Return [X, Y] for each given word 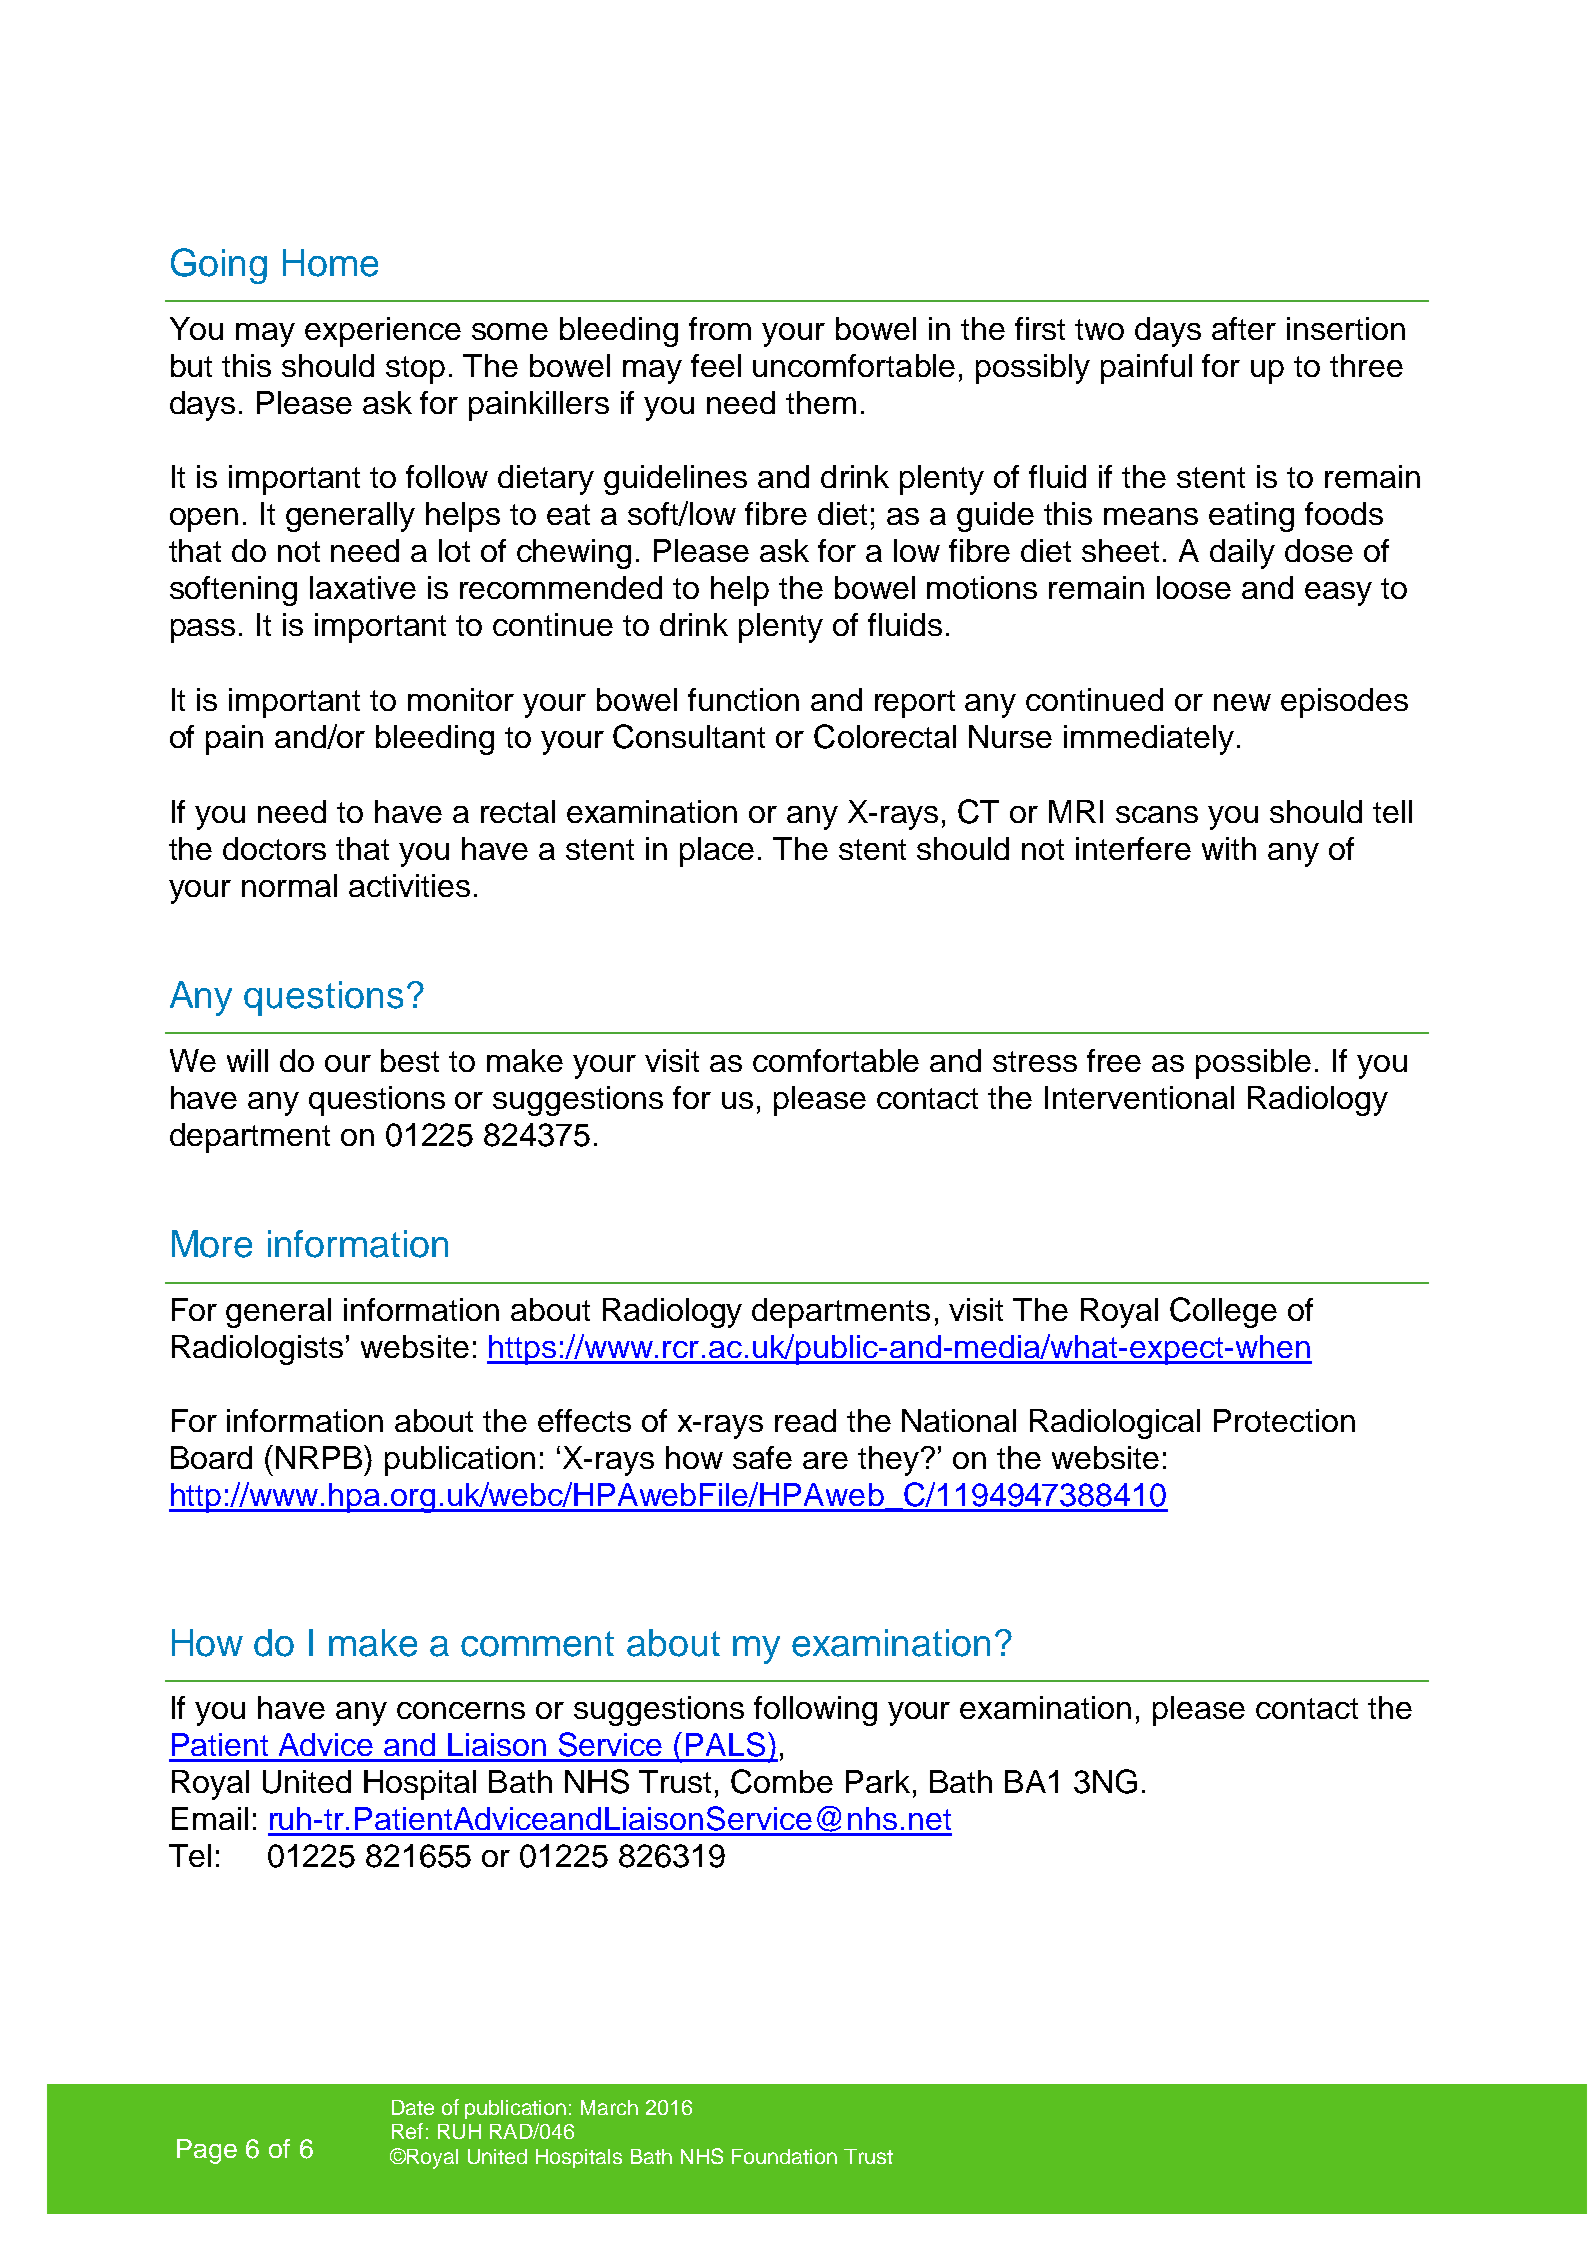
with [1229, 848]
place [717, 852]
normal [289, 885]
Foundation [784, 2156]
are [825, 1460]
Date [413, 2107]
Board [211, 1457]
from [720, 328]
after [1244, 328]
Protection [1284, 1420]
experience [383, 332]
